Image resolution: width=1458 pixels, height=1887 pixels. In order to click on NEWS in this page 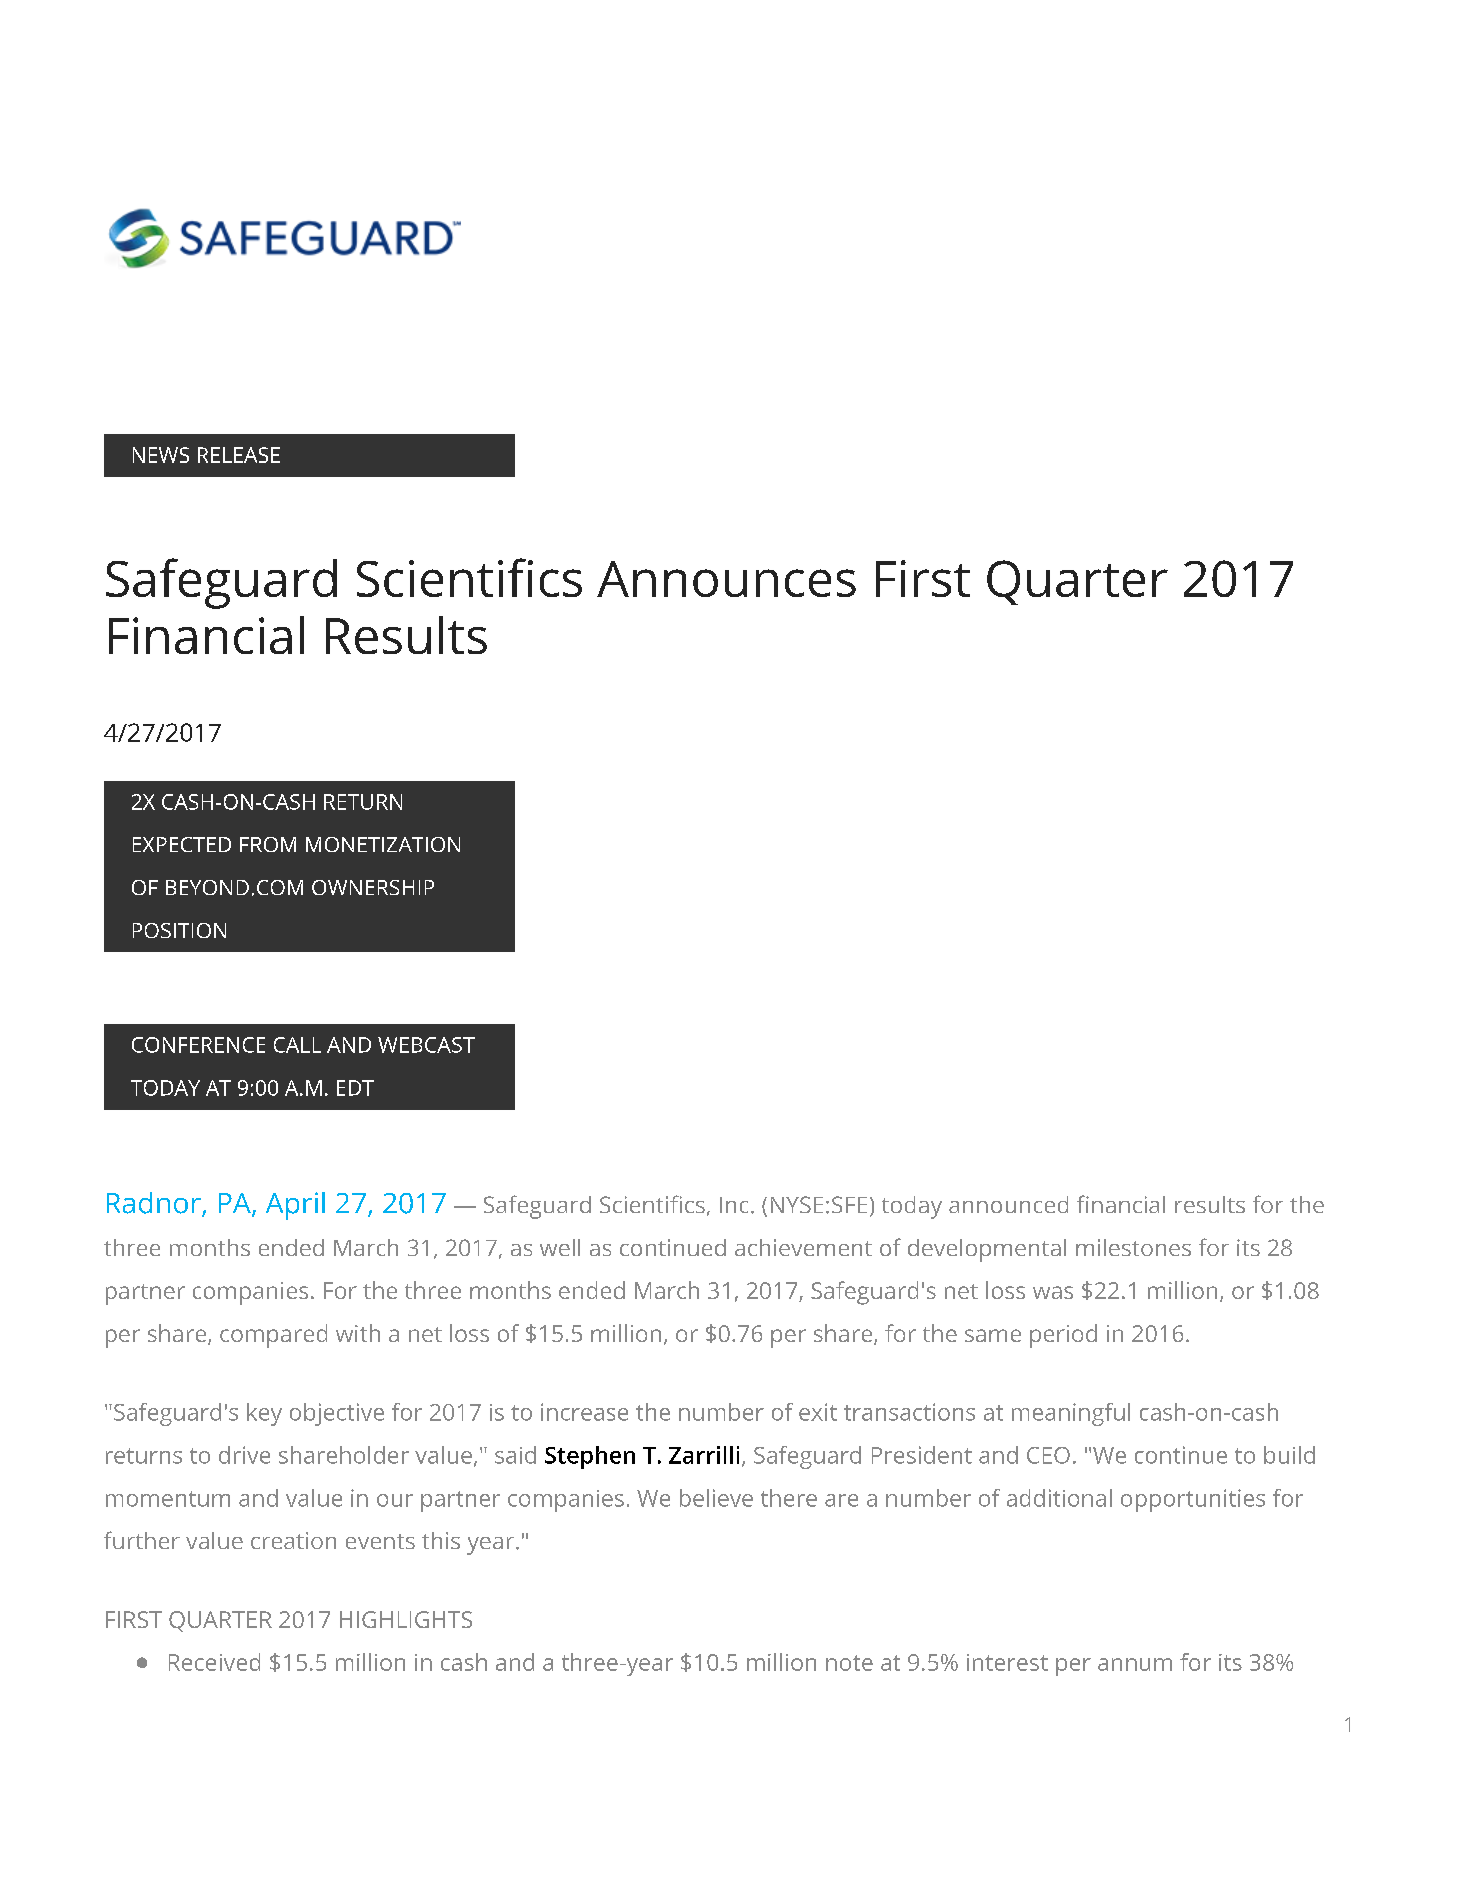, I will do `click(161, 455)`.
